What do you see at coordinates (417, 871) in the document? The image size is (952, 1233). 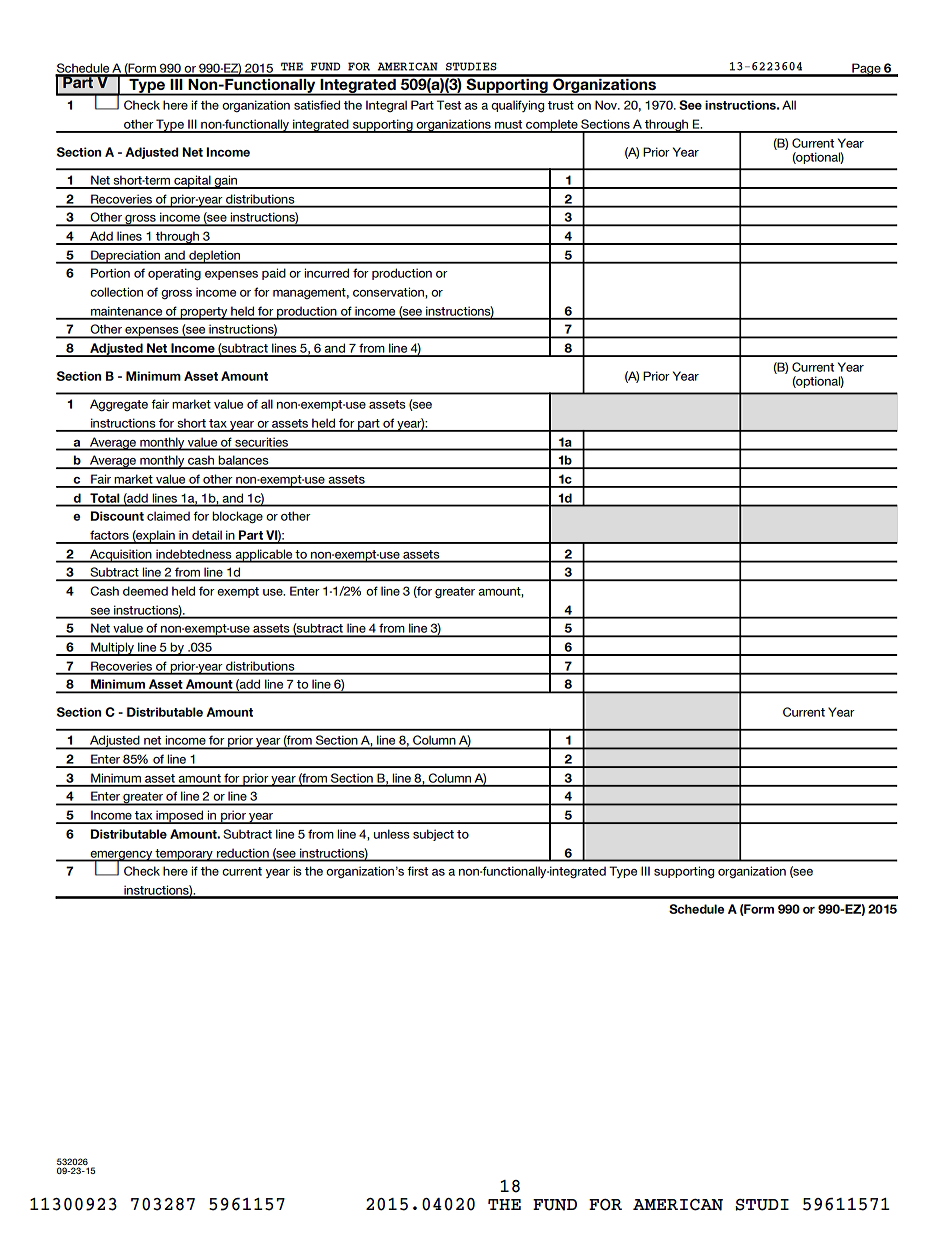 I see `first` at bounding box center [417, 871].
